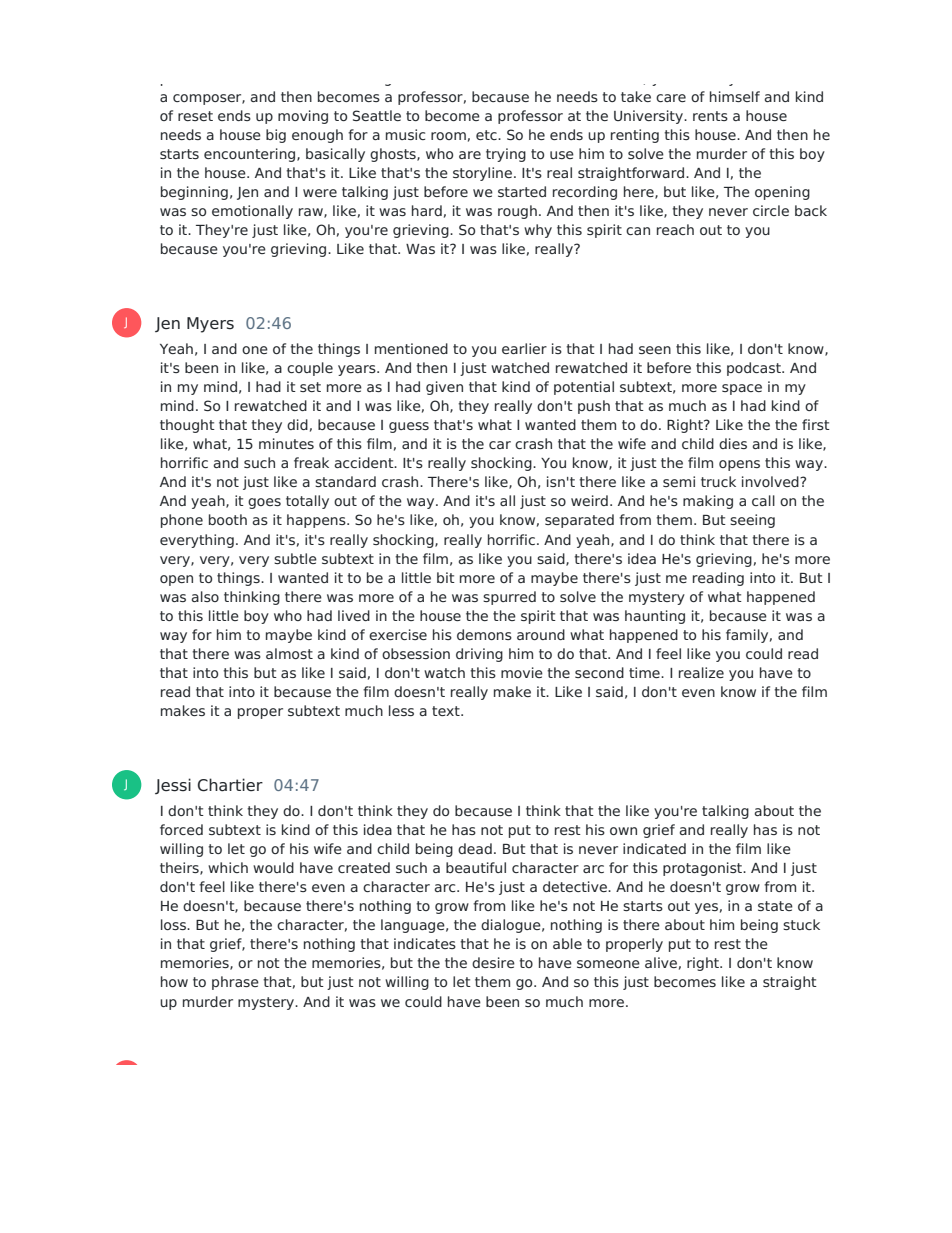 This page has height=1233, width=952. I want to click on time, so click(645, 672).
